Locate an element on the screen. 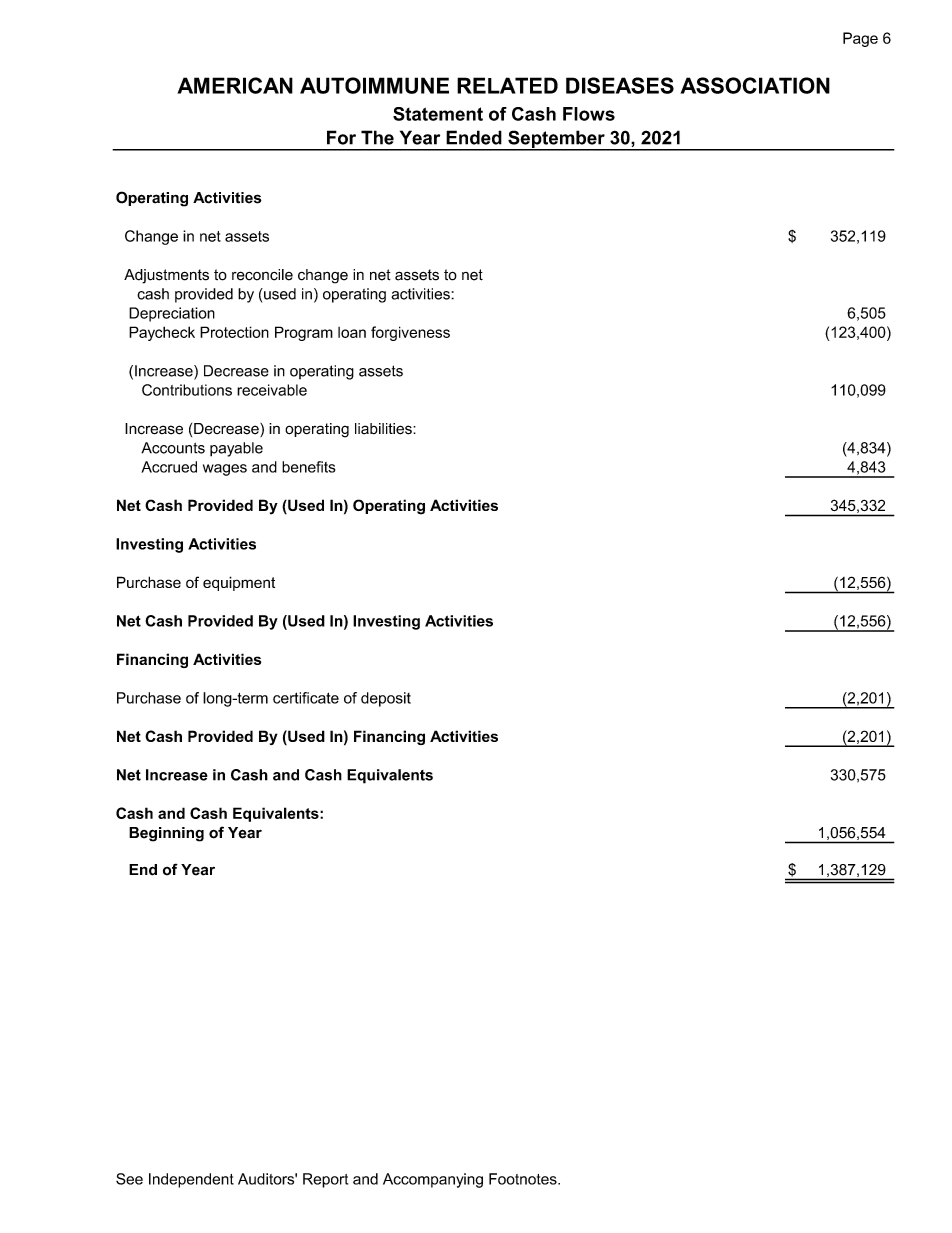  Footnotes is located at coordinates (524, 1179).
